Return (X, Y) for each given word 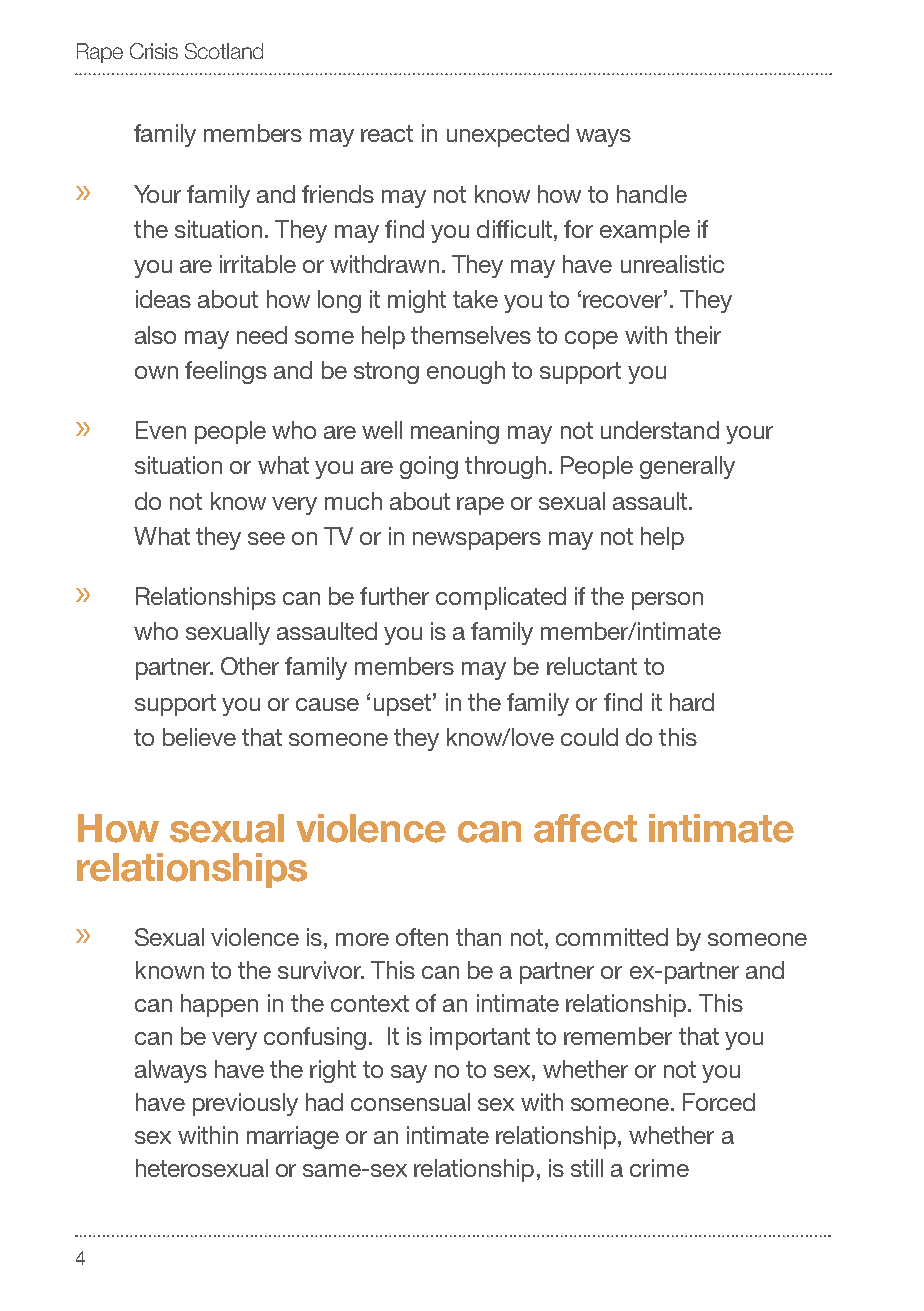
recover (624, 301)
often (422, 937)
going (429, 467)
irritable (258, 264)
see (266, 538)
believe (199, 737)
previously (245, 1104)
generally (687, 467)
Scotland (224, 51)
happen (219, 1005)
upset (402, 705)
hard (692, 702)
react (387, 133)
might (417, 301)
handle (652, 194)
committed (612, 937)
